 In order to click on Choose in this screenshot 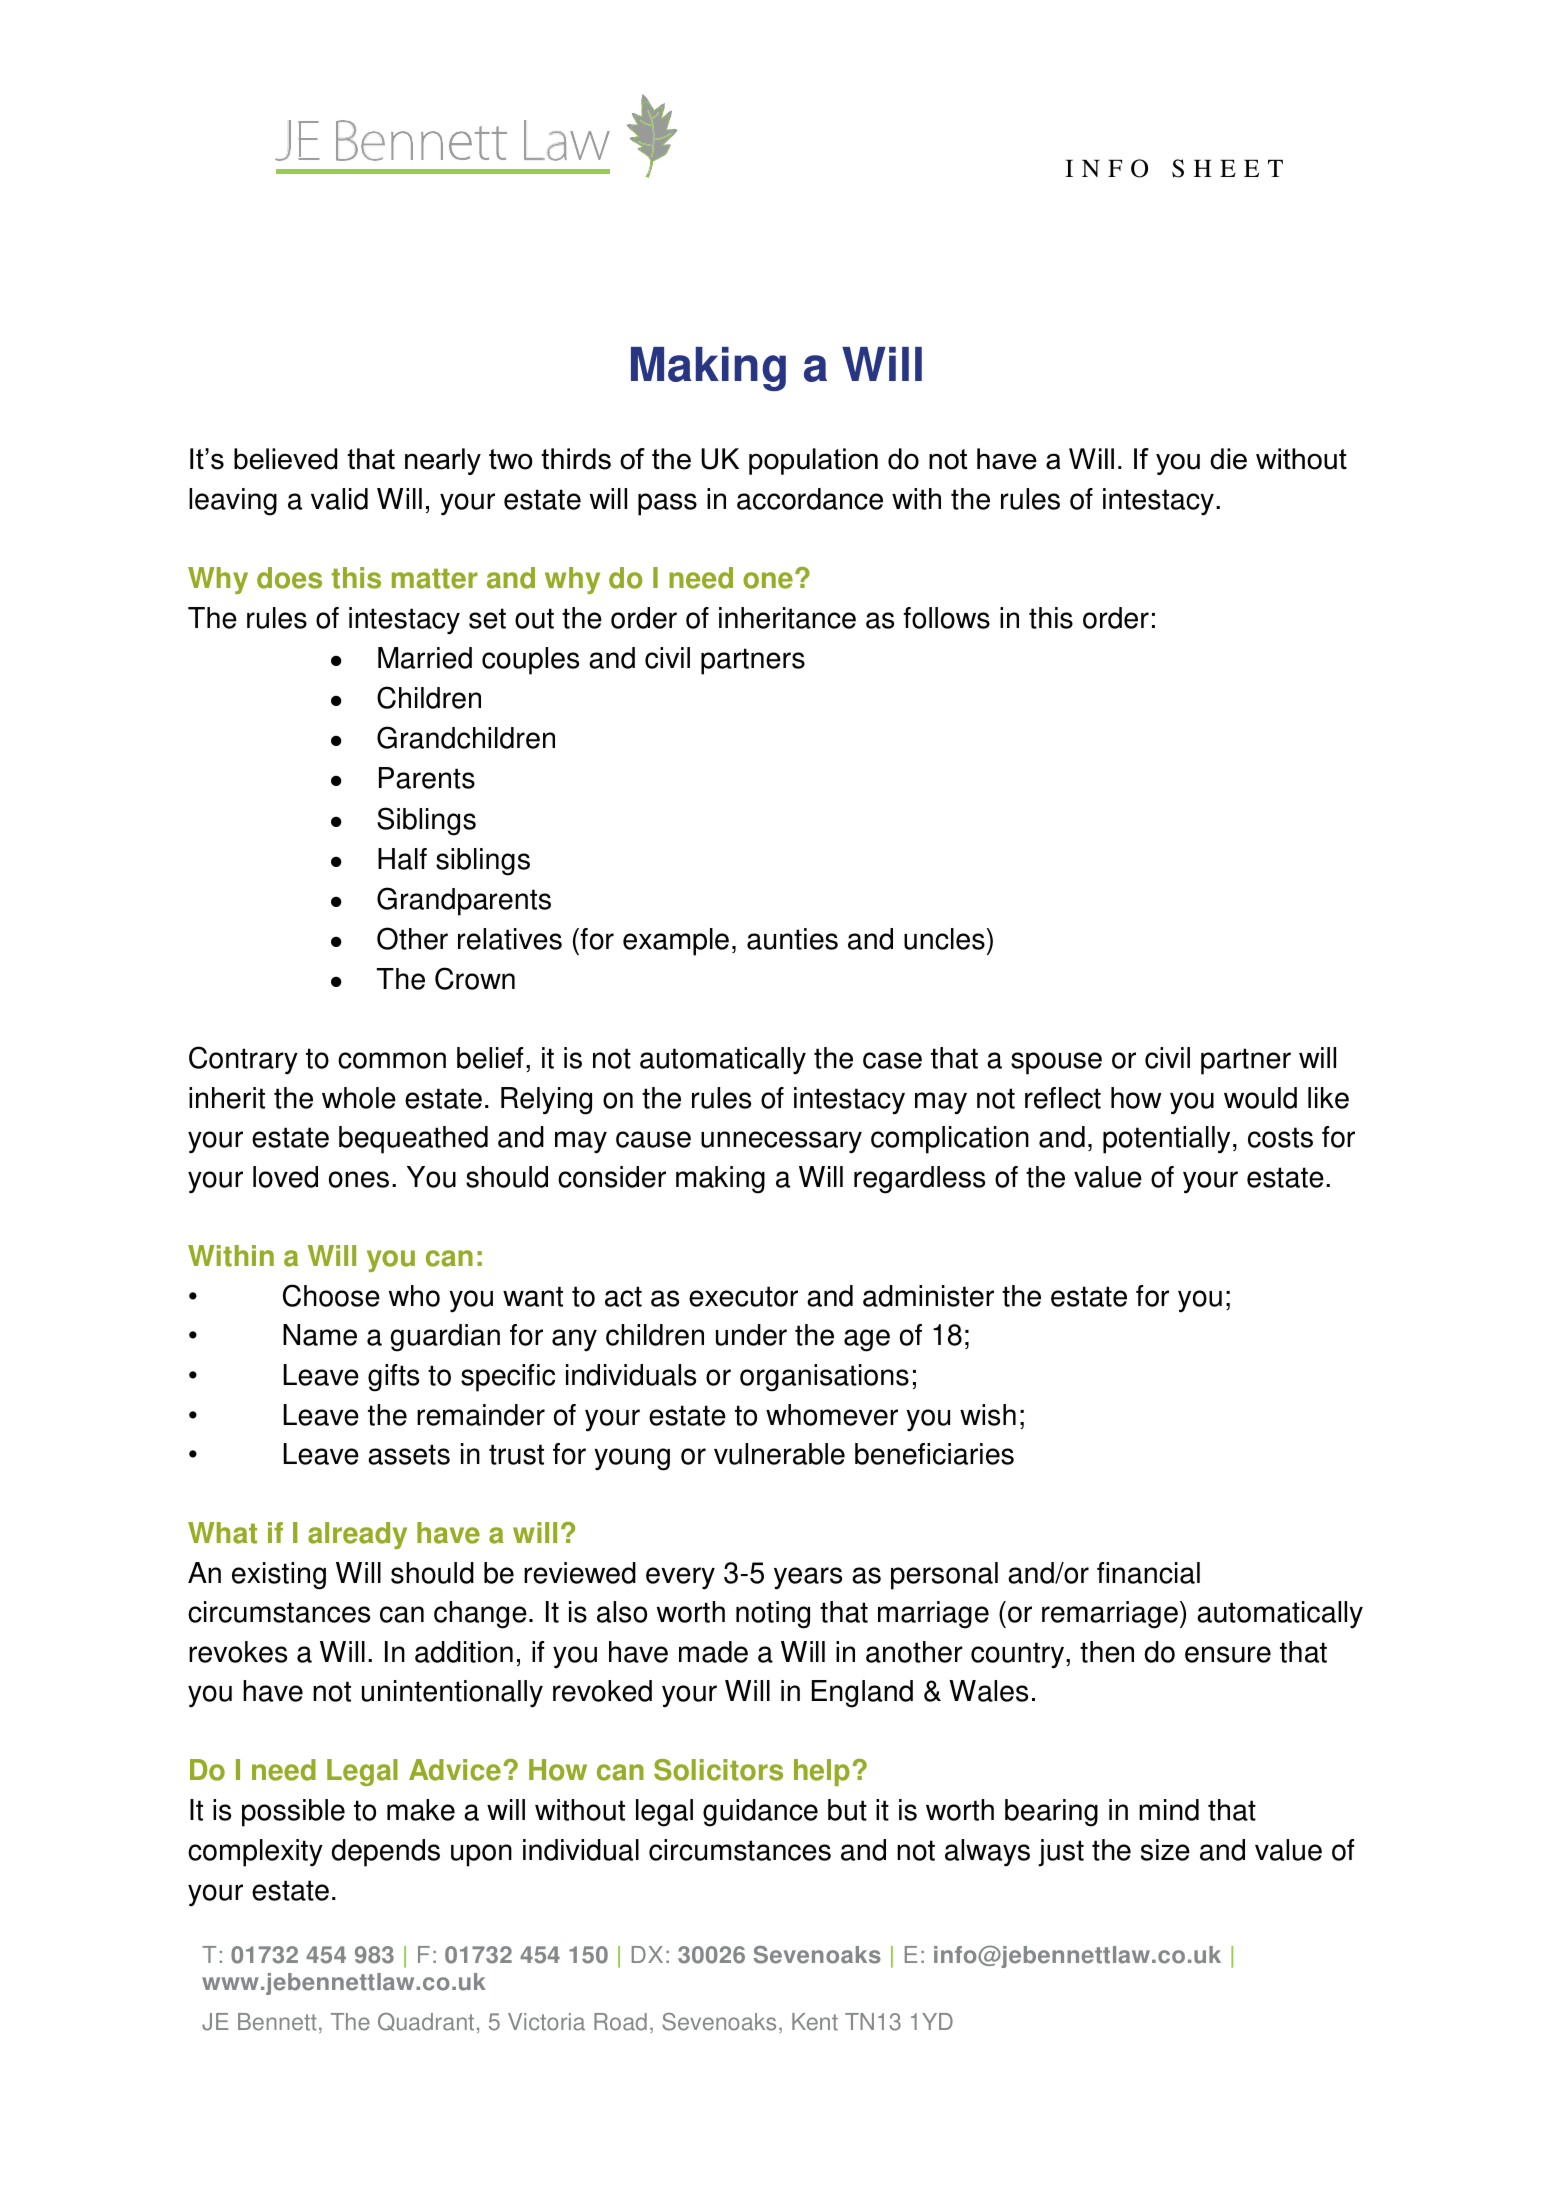, I will do `click(331, 1295)`.
